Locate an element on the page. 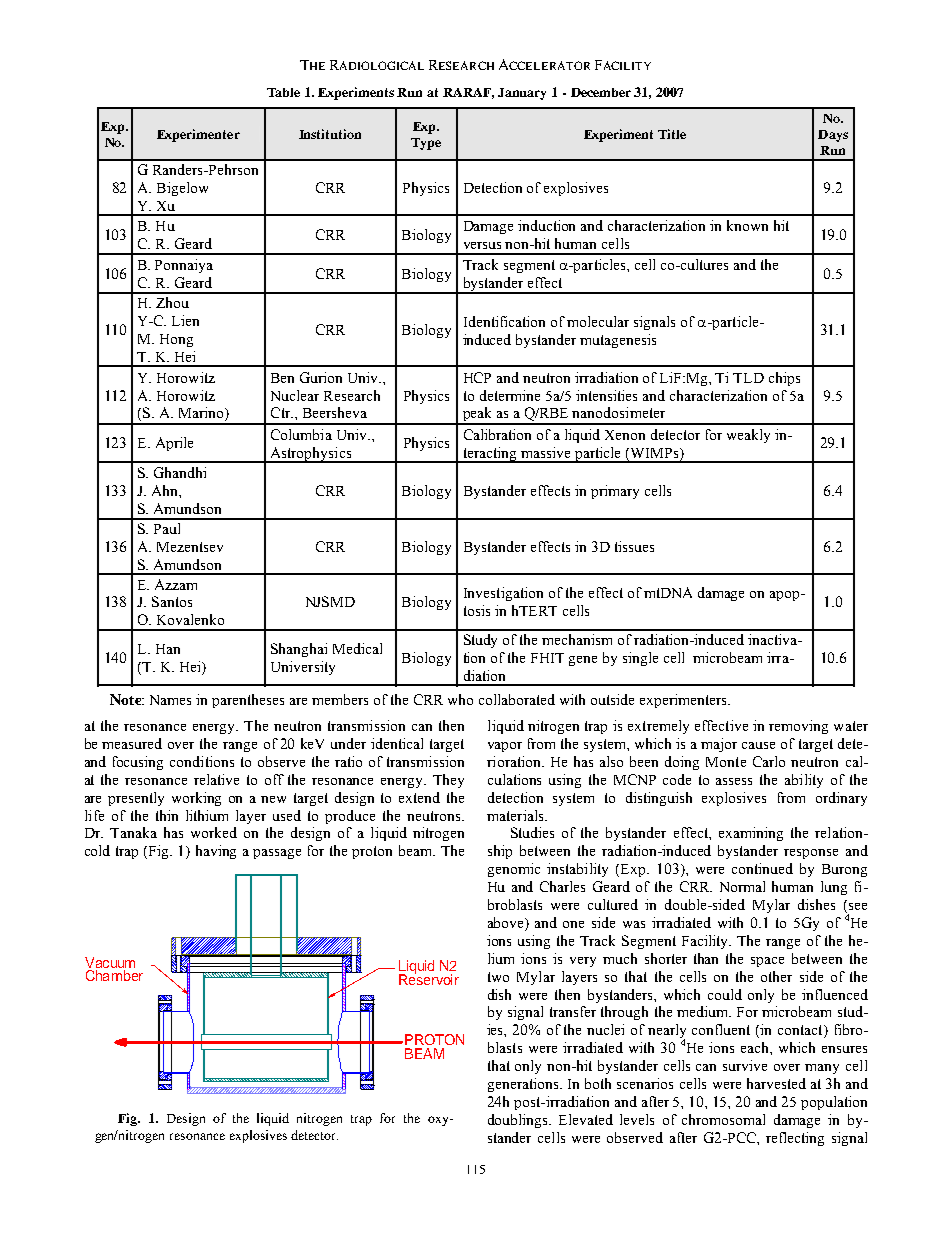  mechanism is located at coordinates (577, 639).
